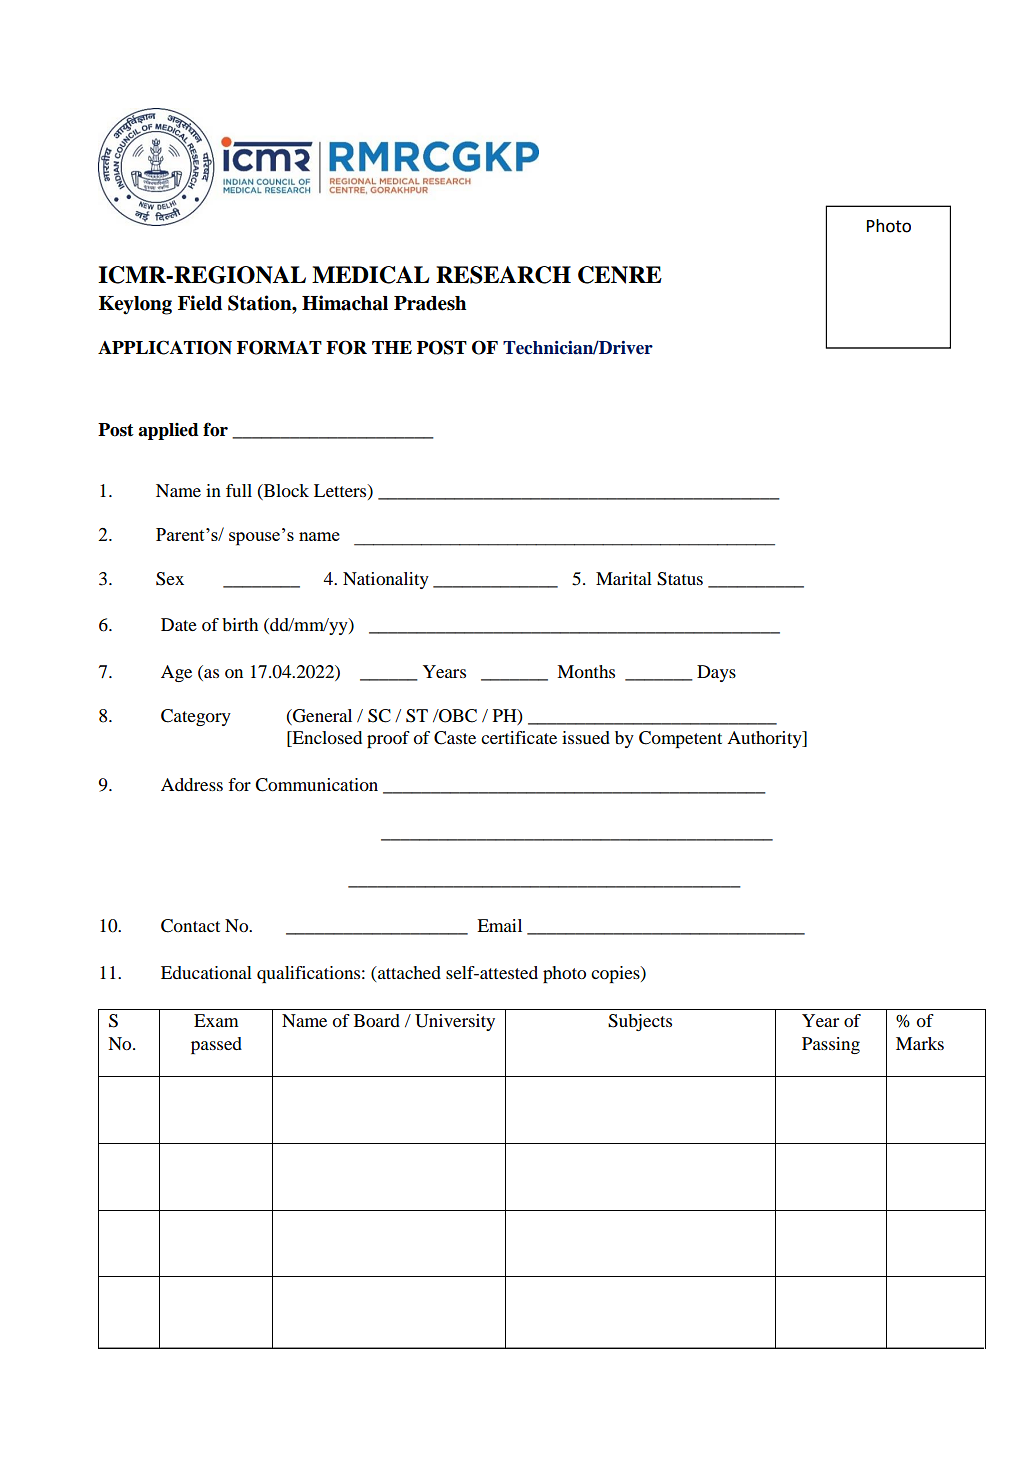 Image resolution: width=1034 pixels, height=1462 pixels. What do you see at coordinates (716, 673) in the image?
I see `Days` at bounding box center [716, 673].
